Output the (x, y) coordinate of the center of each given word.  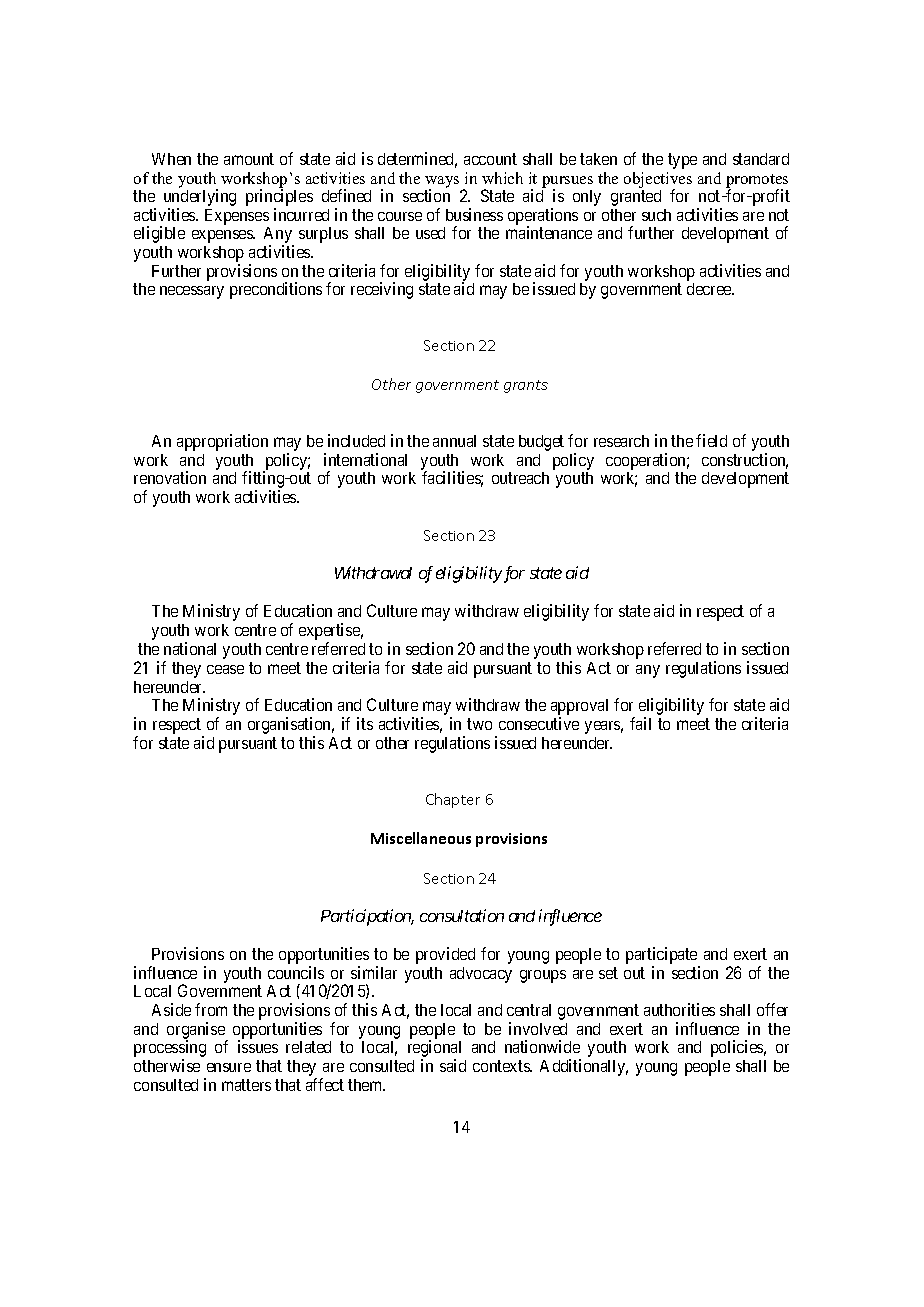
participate (663, 957)
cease (225, 669)
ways (442, 183)
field (711, 440)
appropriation (222, 442)
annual (454, 441)
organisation (291, 727)
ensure (229, 1067)
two (479, 724)
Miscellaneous (421, 838)
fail (640, 723)
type (682, 161)
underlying (200, 199)
